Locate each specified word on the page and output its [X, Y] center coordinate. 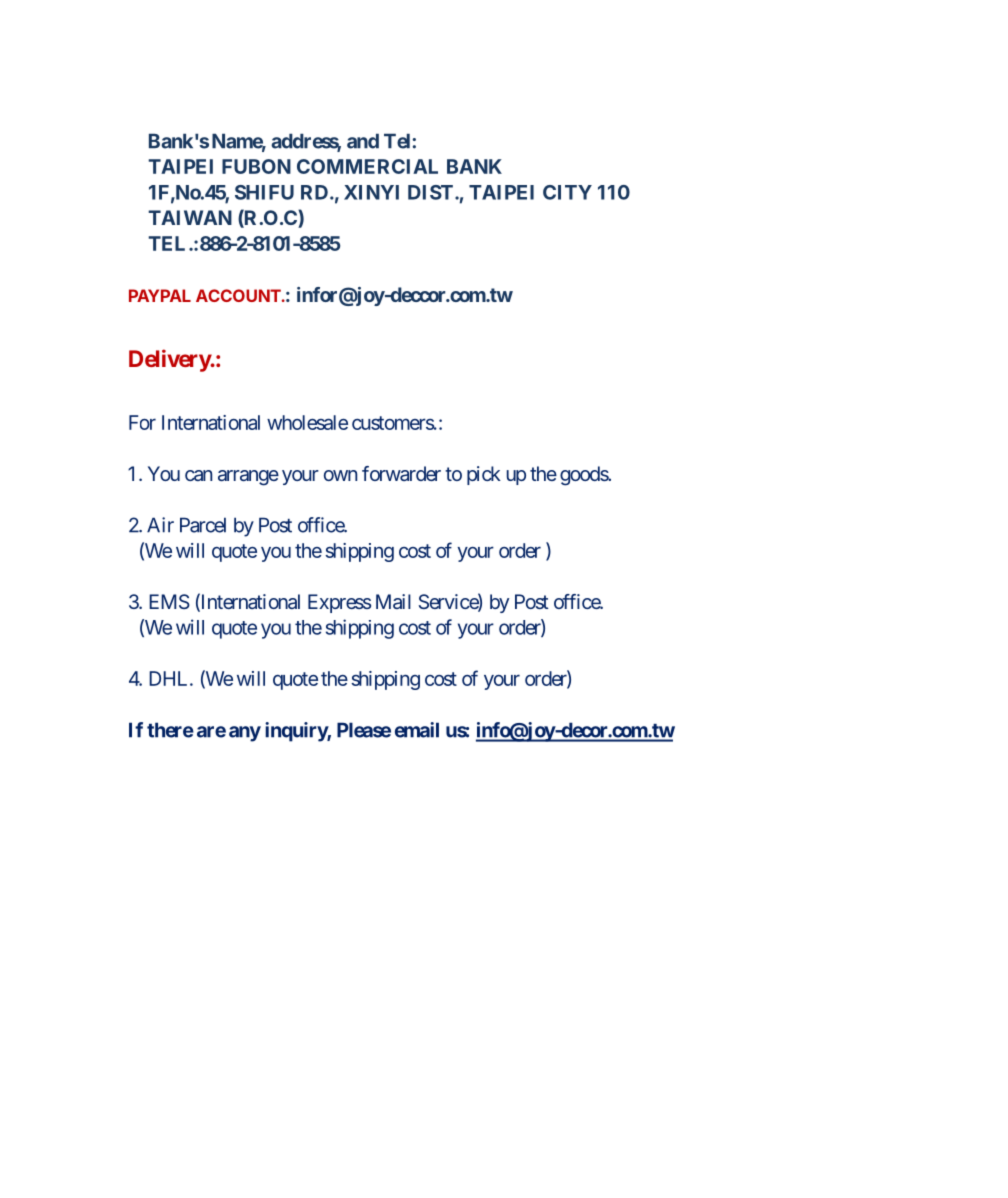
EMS [169, 601]
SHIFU [264, 192]
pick [484, 475]
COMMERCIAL [367, 166]
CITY [567, 192]
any [245, 734]
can [198, 475]
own [340, 475]
